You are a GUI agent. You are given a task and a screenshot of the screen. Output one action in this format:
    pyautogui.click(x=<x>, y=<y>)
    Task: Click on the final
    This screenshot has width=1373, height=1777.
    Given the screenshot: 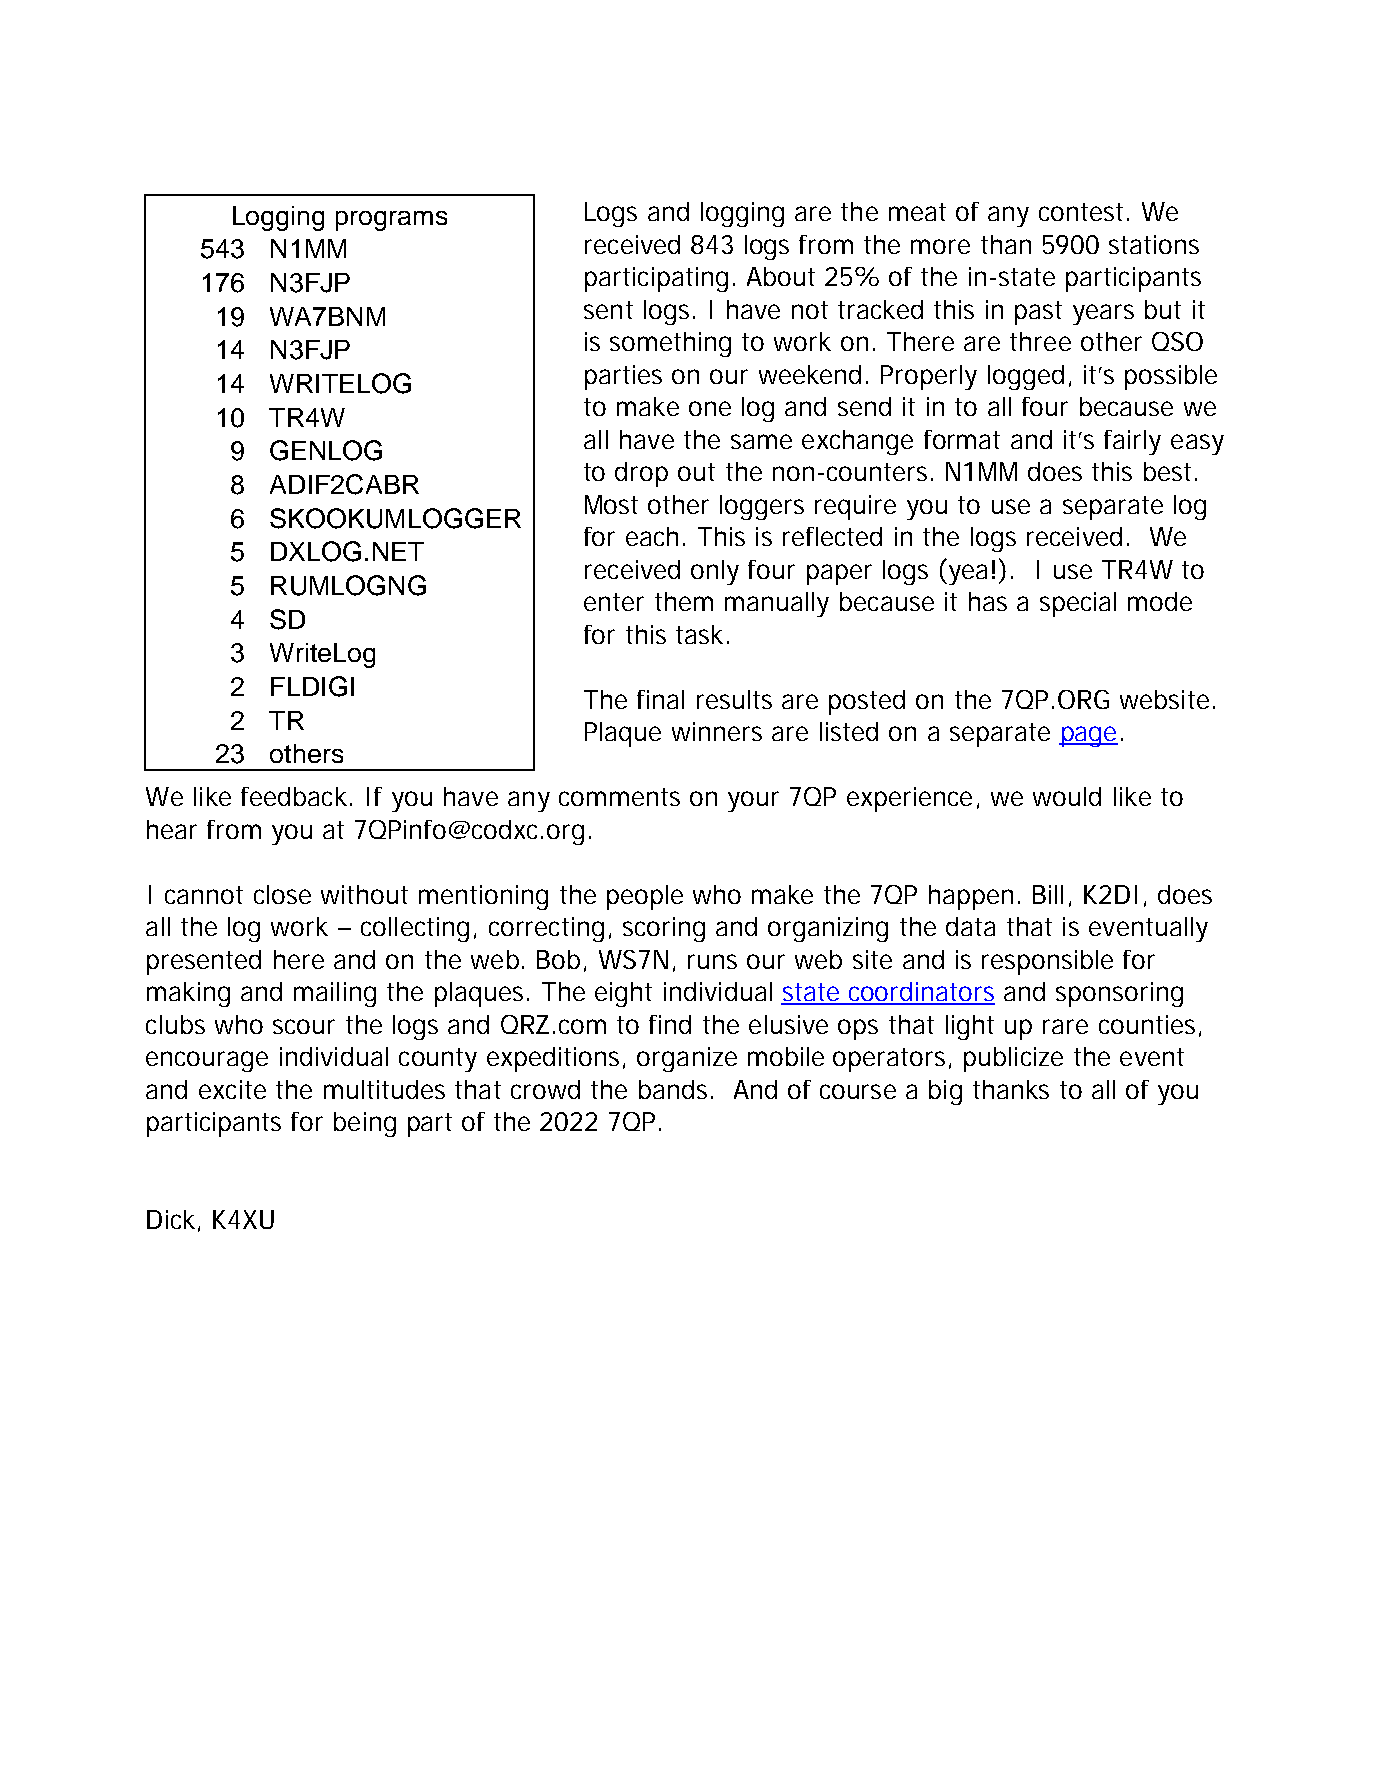 What is the action you would take?
    pyautogui.click(x=660, y=699)
